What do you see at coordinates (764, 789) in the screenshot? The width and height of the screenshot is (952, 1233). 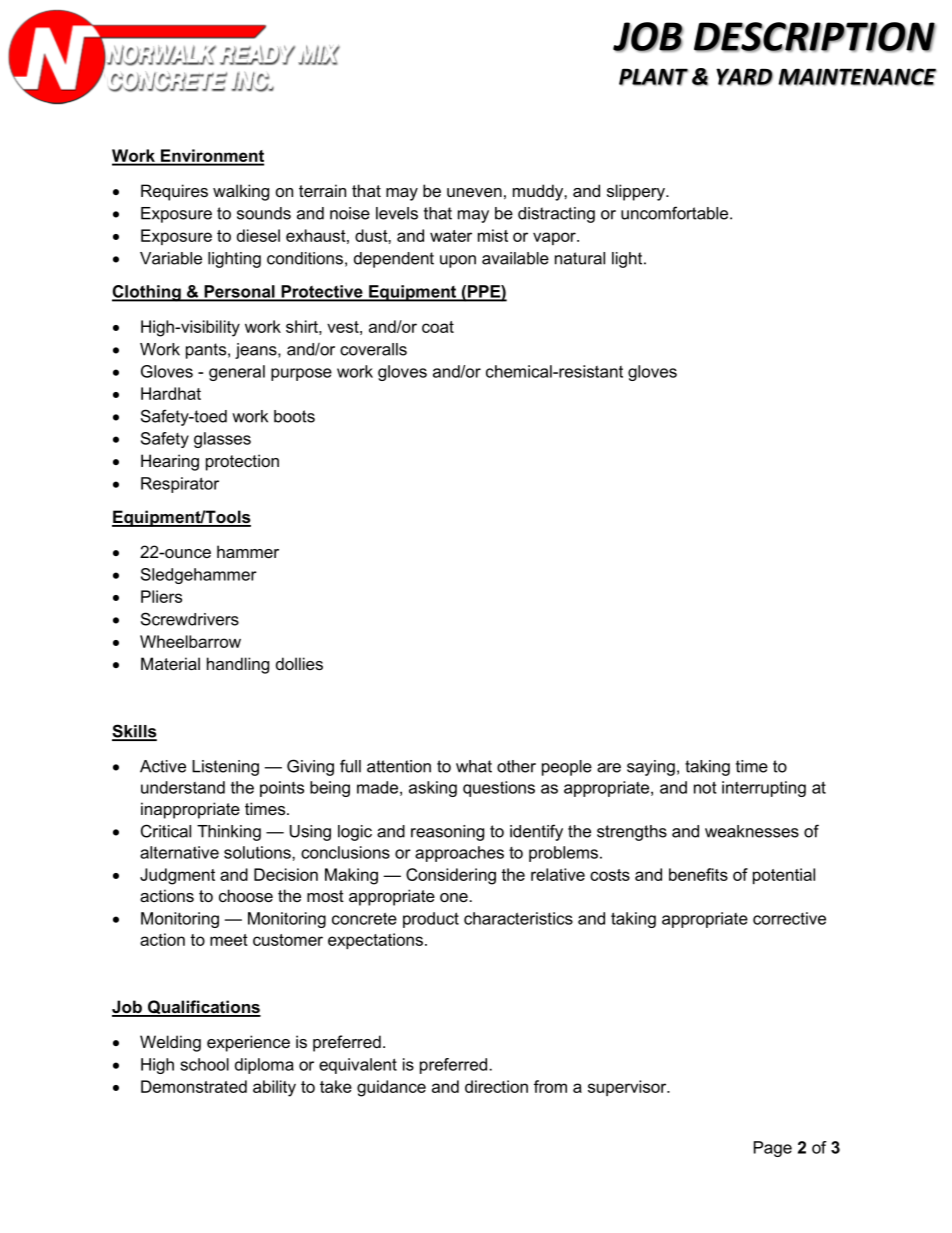 I see `interrupting` at bounding box center [764, 789].
